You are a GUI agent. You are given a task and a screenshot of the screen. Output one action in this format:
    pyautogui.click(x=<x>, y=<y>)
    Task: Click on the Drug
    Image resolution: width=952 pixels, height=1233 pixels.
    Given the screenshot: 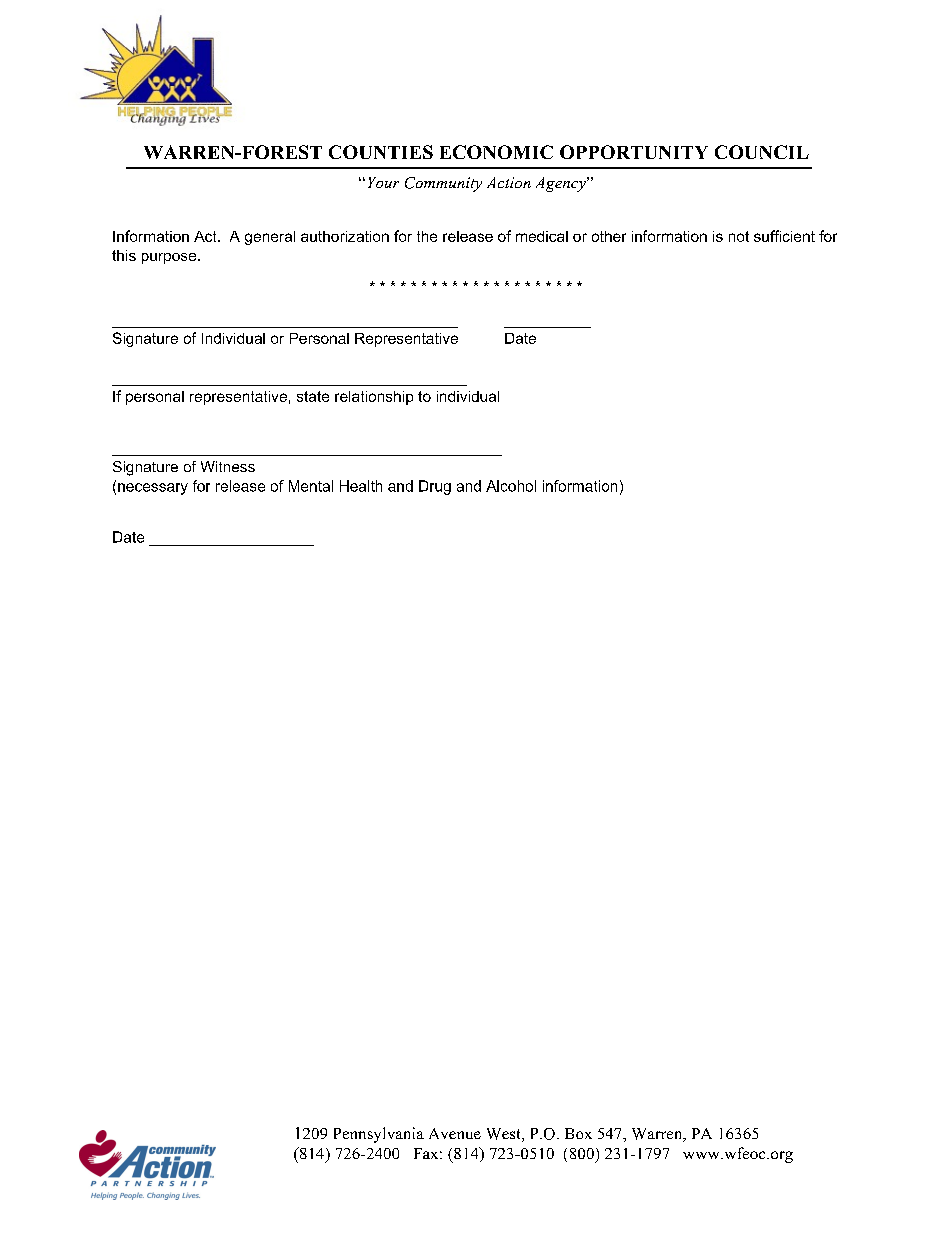 What is the action you would take?
    pyautogui.click(x=435, y=487)
